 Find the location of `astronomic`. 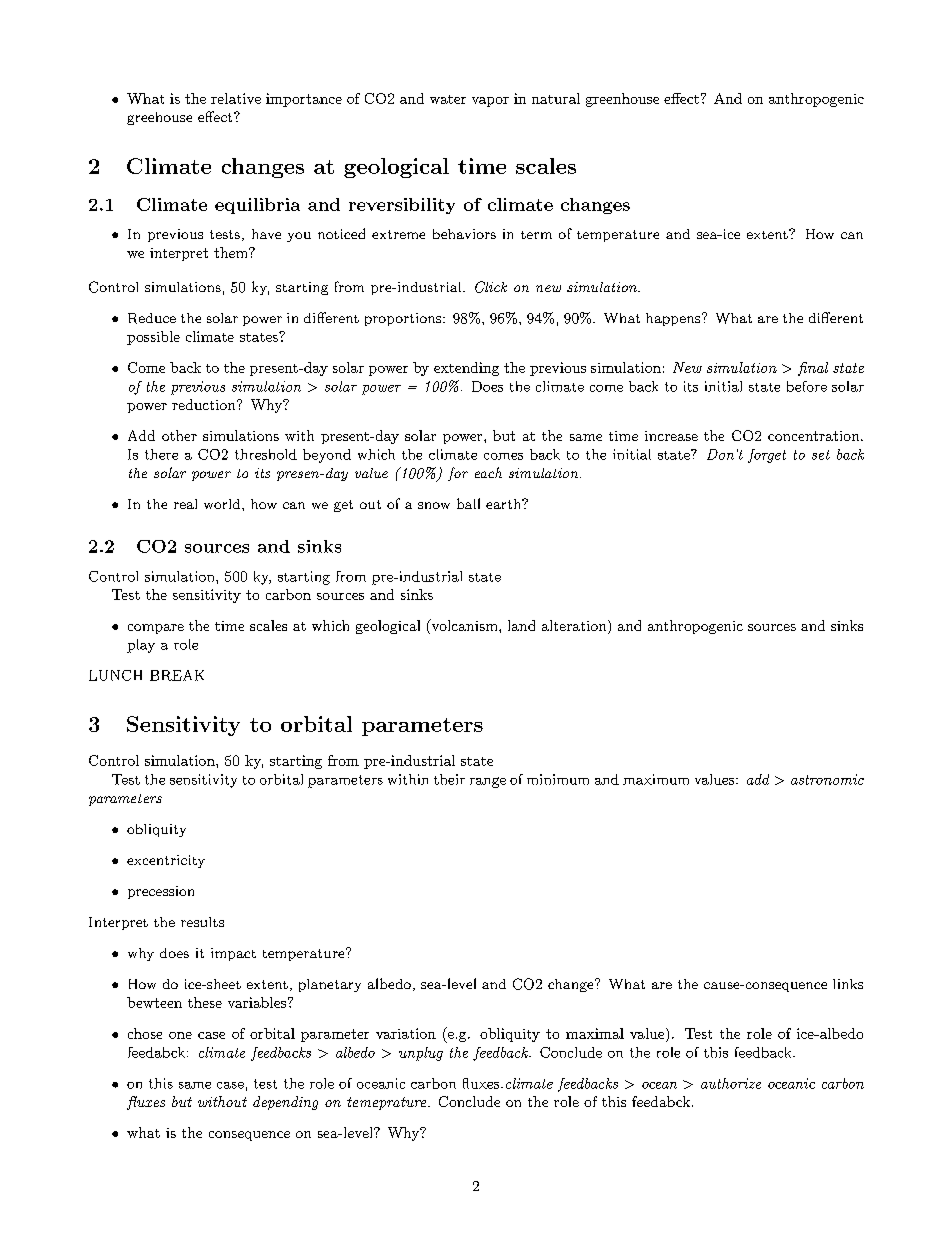

astronomic is located at coordinates (827, 779).
